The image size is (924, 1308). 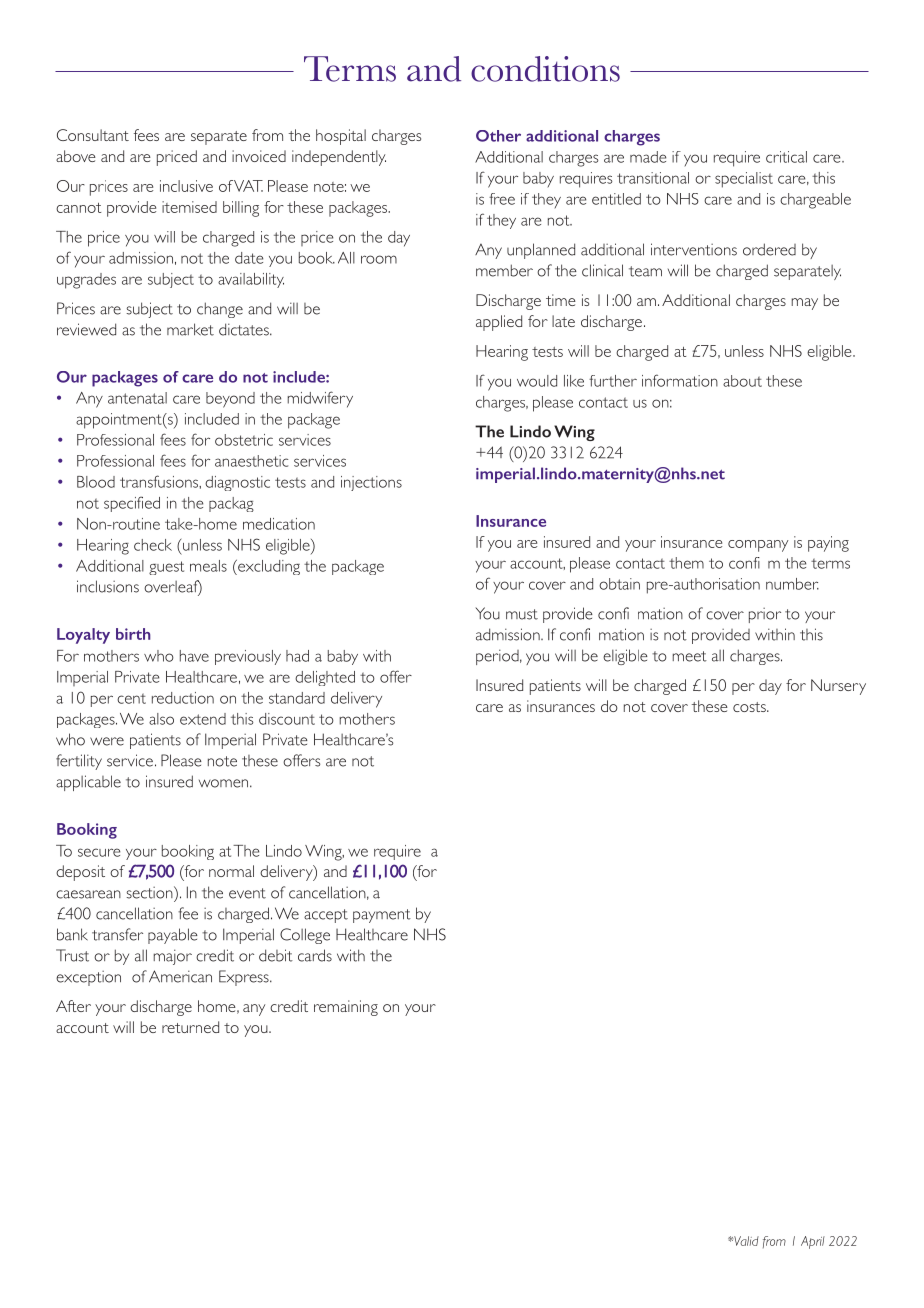 What do you see at coordinates (346, 1008) in the document?
I see `remaining` at bounding box center [346, 1008].
